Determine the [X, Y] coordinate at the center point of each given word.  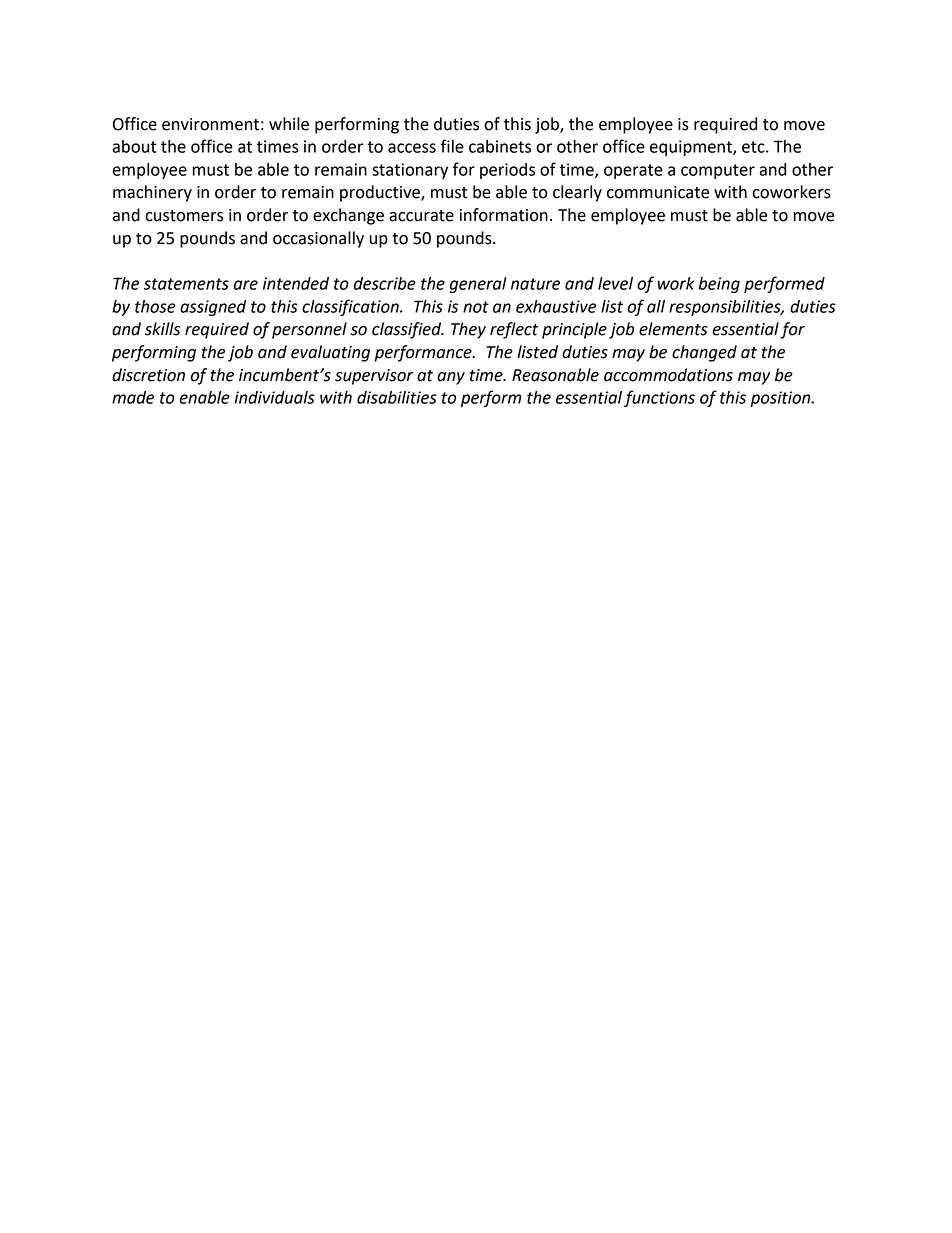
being [719, 285]
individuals [275, 397]
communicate [658, 192]
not [476, 307]
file [452, 146]
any [451, 378]
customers [184, 216]
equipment [692, 148]
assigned [213, 308]
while [289, 124]
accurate [421, 216]
